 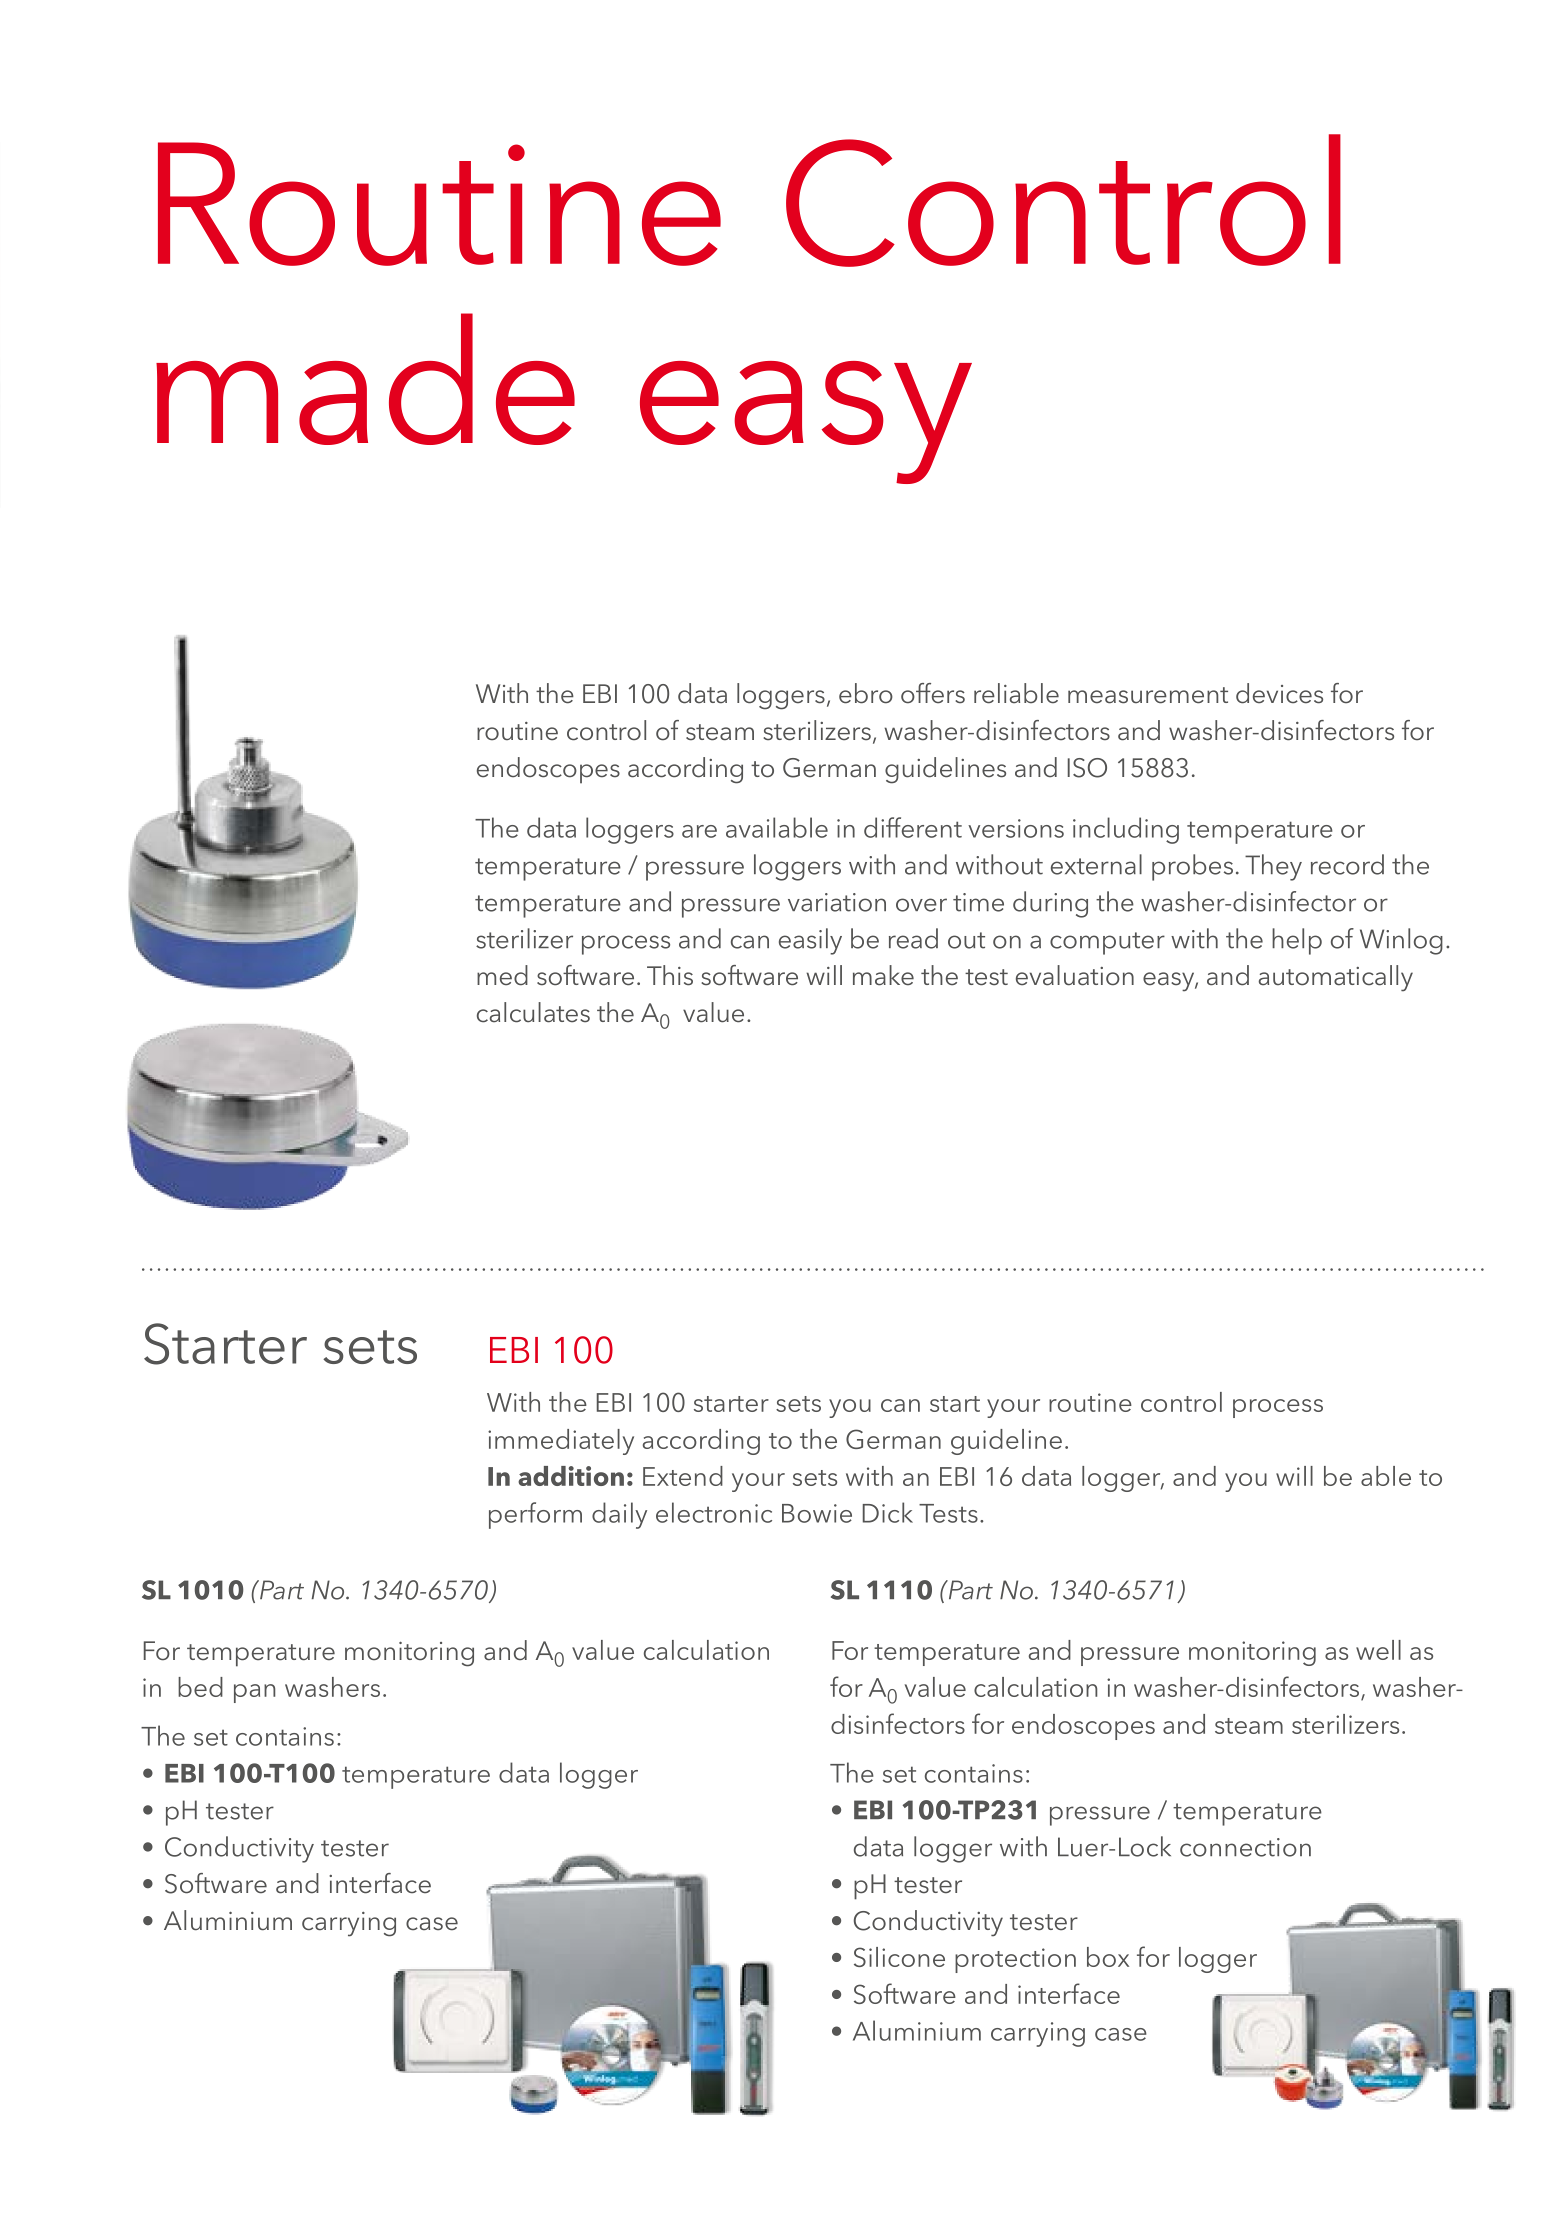 What do you see at coordinates (883, 975) in the page?
I see `make` at bounding box center [883, 975].
